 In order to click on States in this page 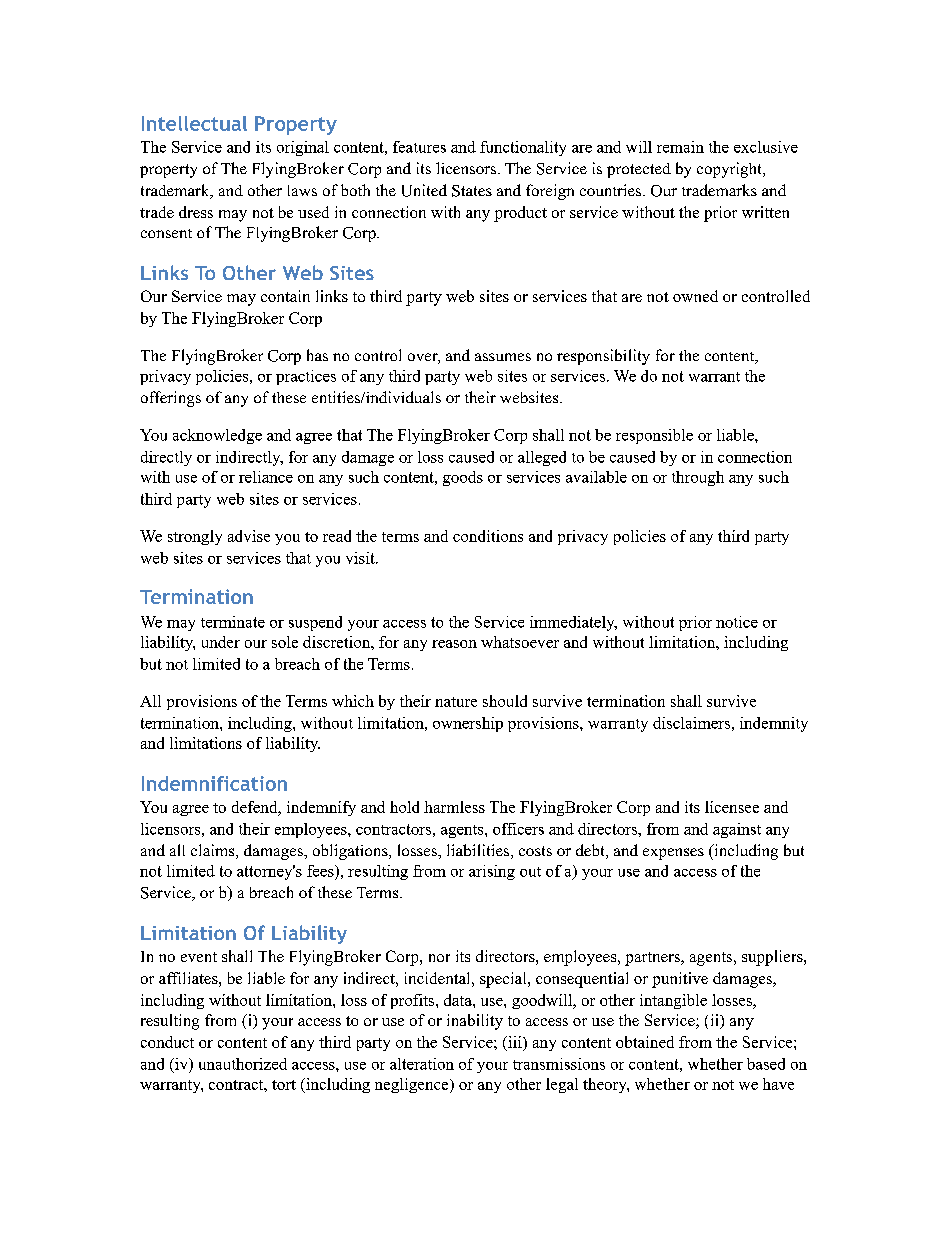, I will do `click(472, 191)`.
